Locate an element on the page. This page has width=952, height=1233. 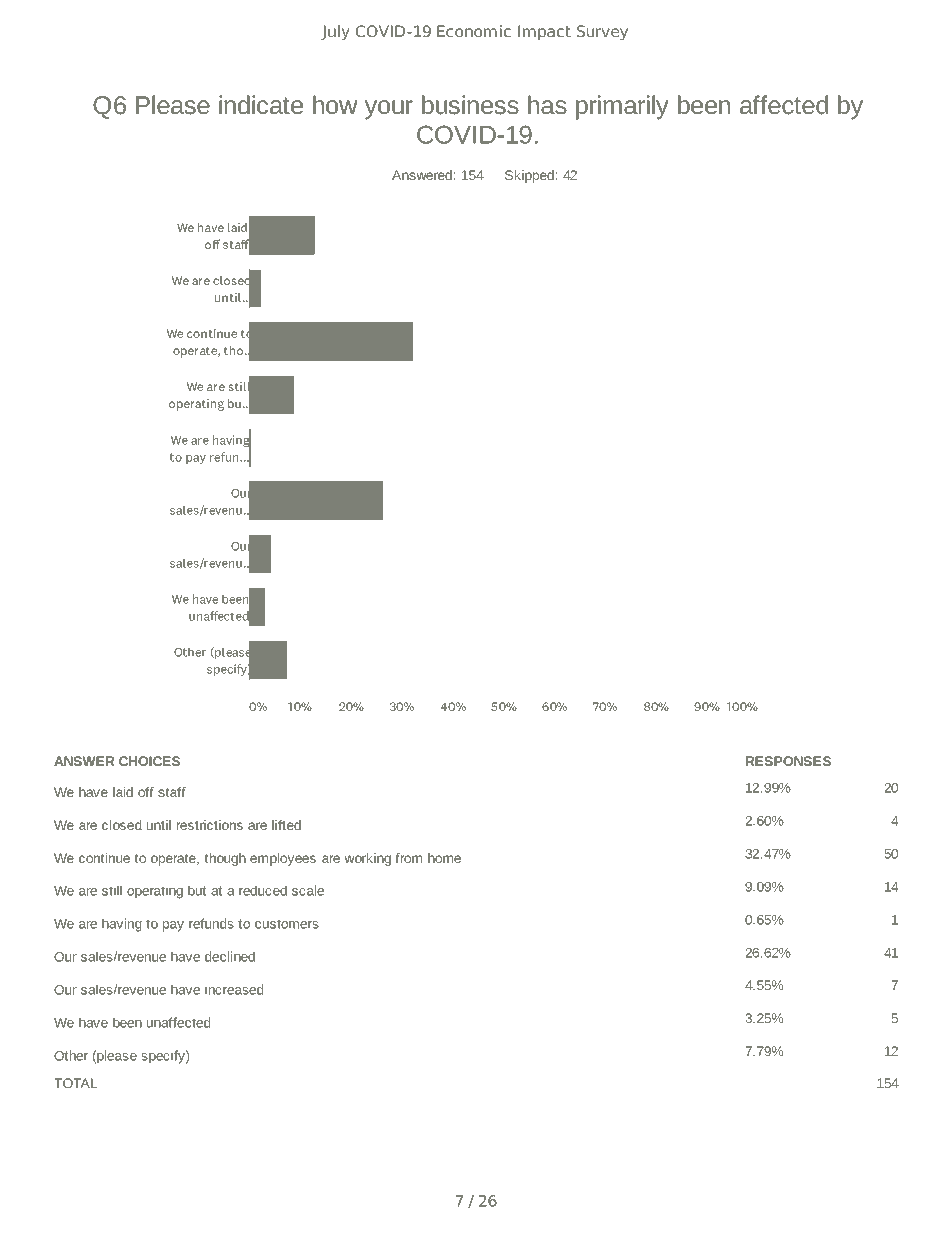
indicate is located at coordinates (261, 105).
